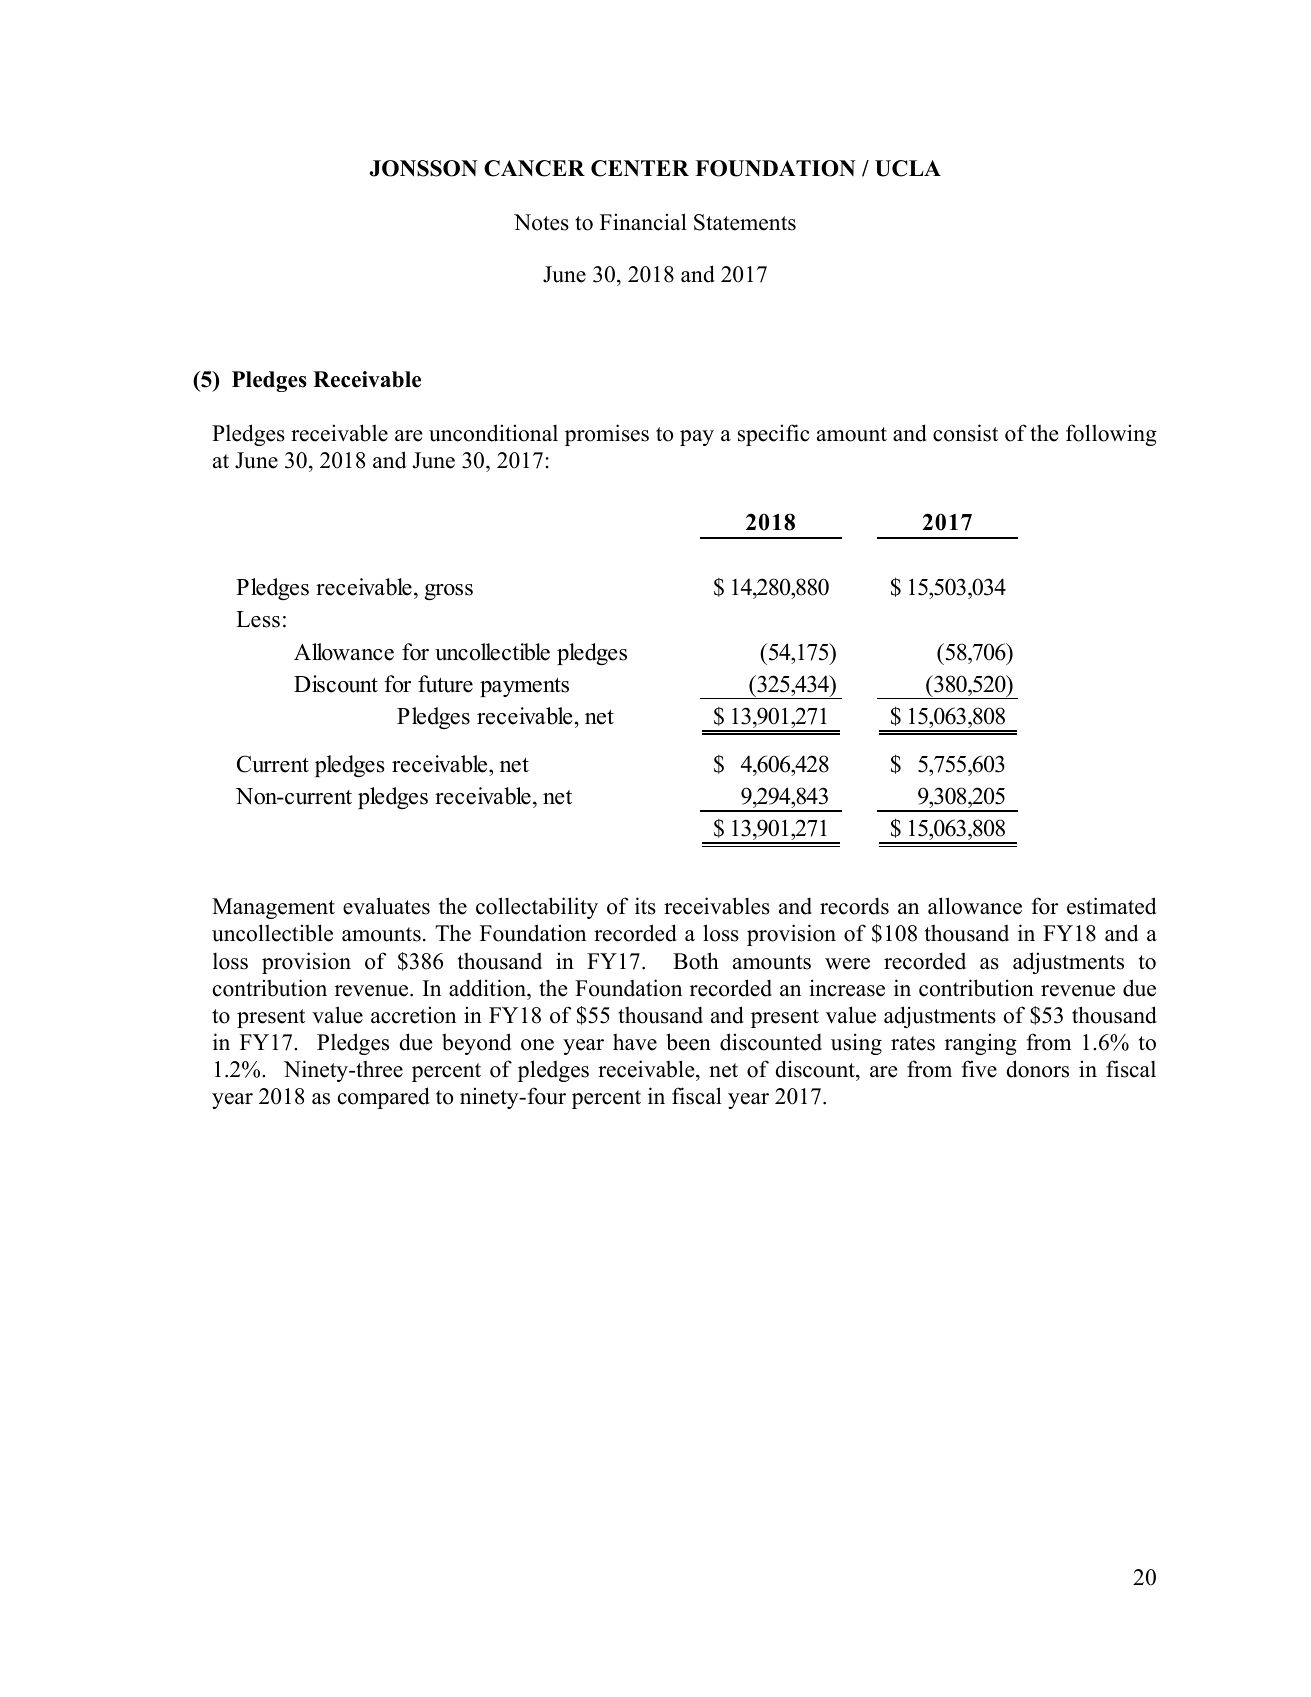 The width and height of the document is (1311, 1697). What do you see at coordinates (643, 222) in the document?
I see `Financial` at bounding box center [643, 222].
